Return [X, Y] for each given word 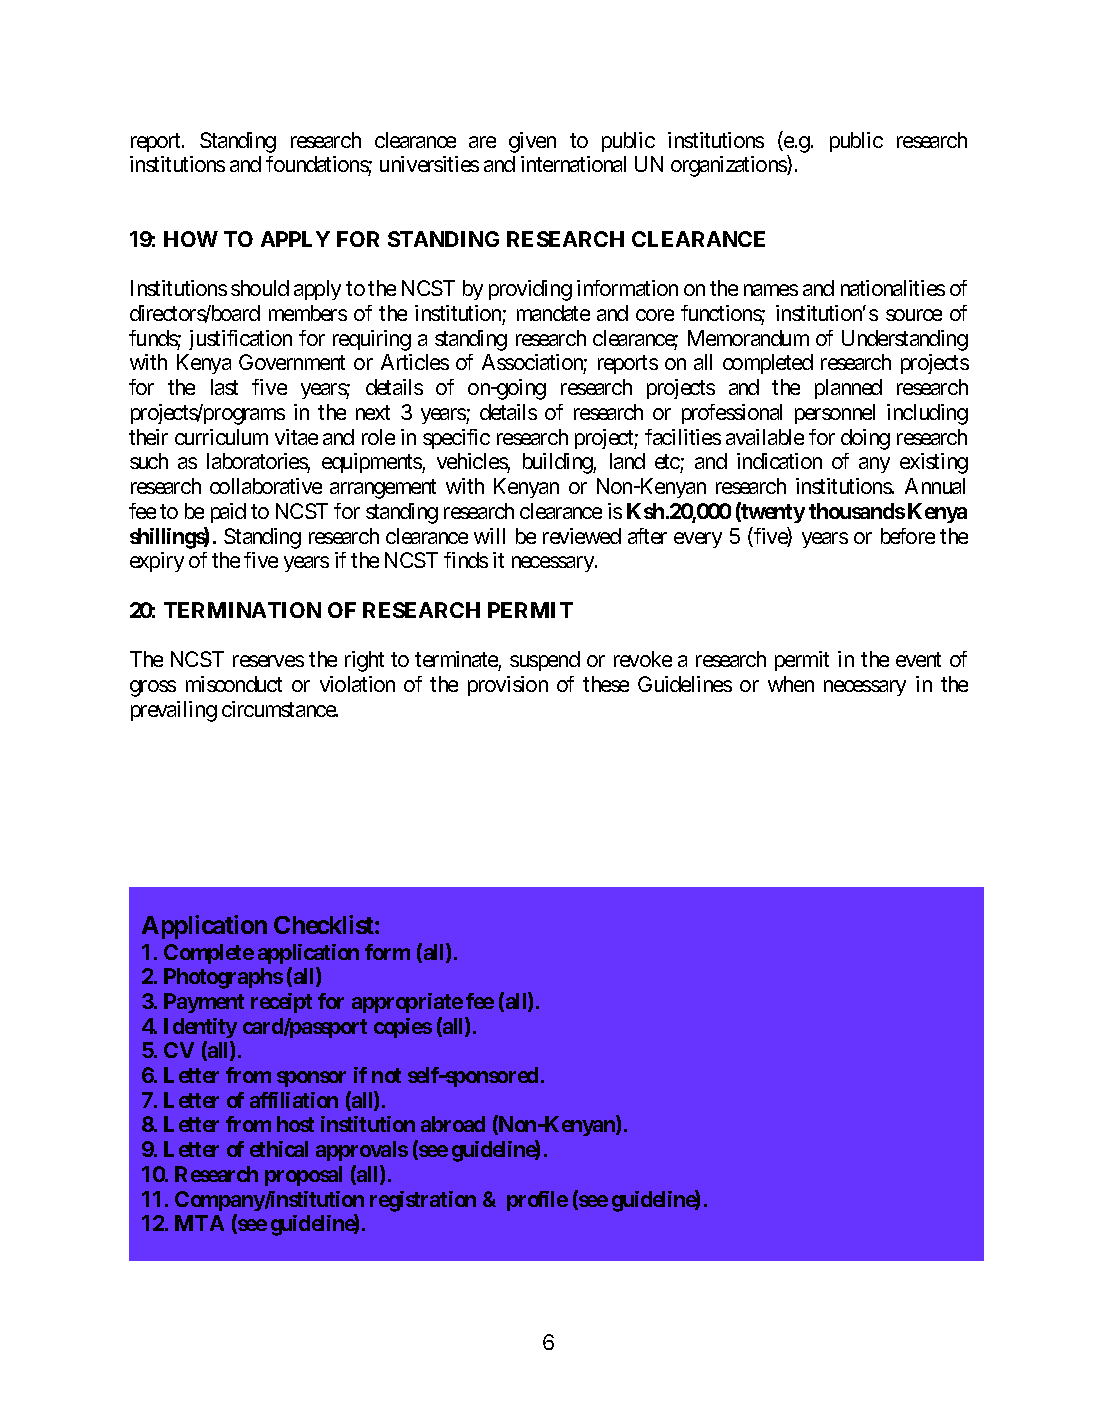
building [558, 463]
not [386, 1075]
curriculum [221, 437]
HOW [191, 239]
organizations [729, 166]
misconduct [234, 684]
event [918, 660]
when [791, 684]
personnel [835, 414]
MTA [199, 1223]
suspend [545, 661]
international [573, 164]
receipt [281, 1003]
